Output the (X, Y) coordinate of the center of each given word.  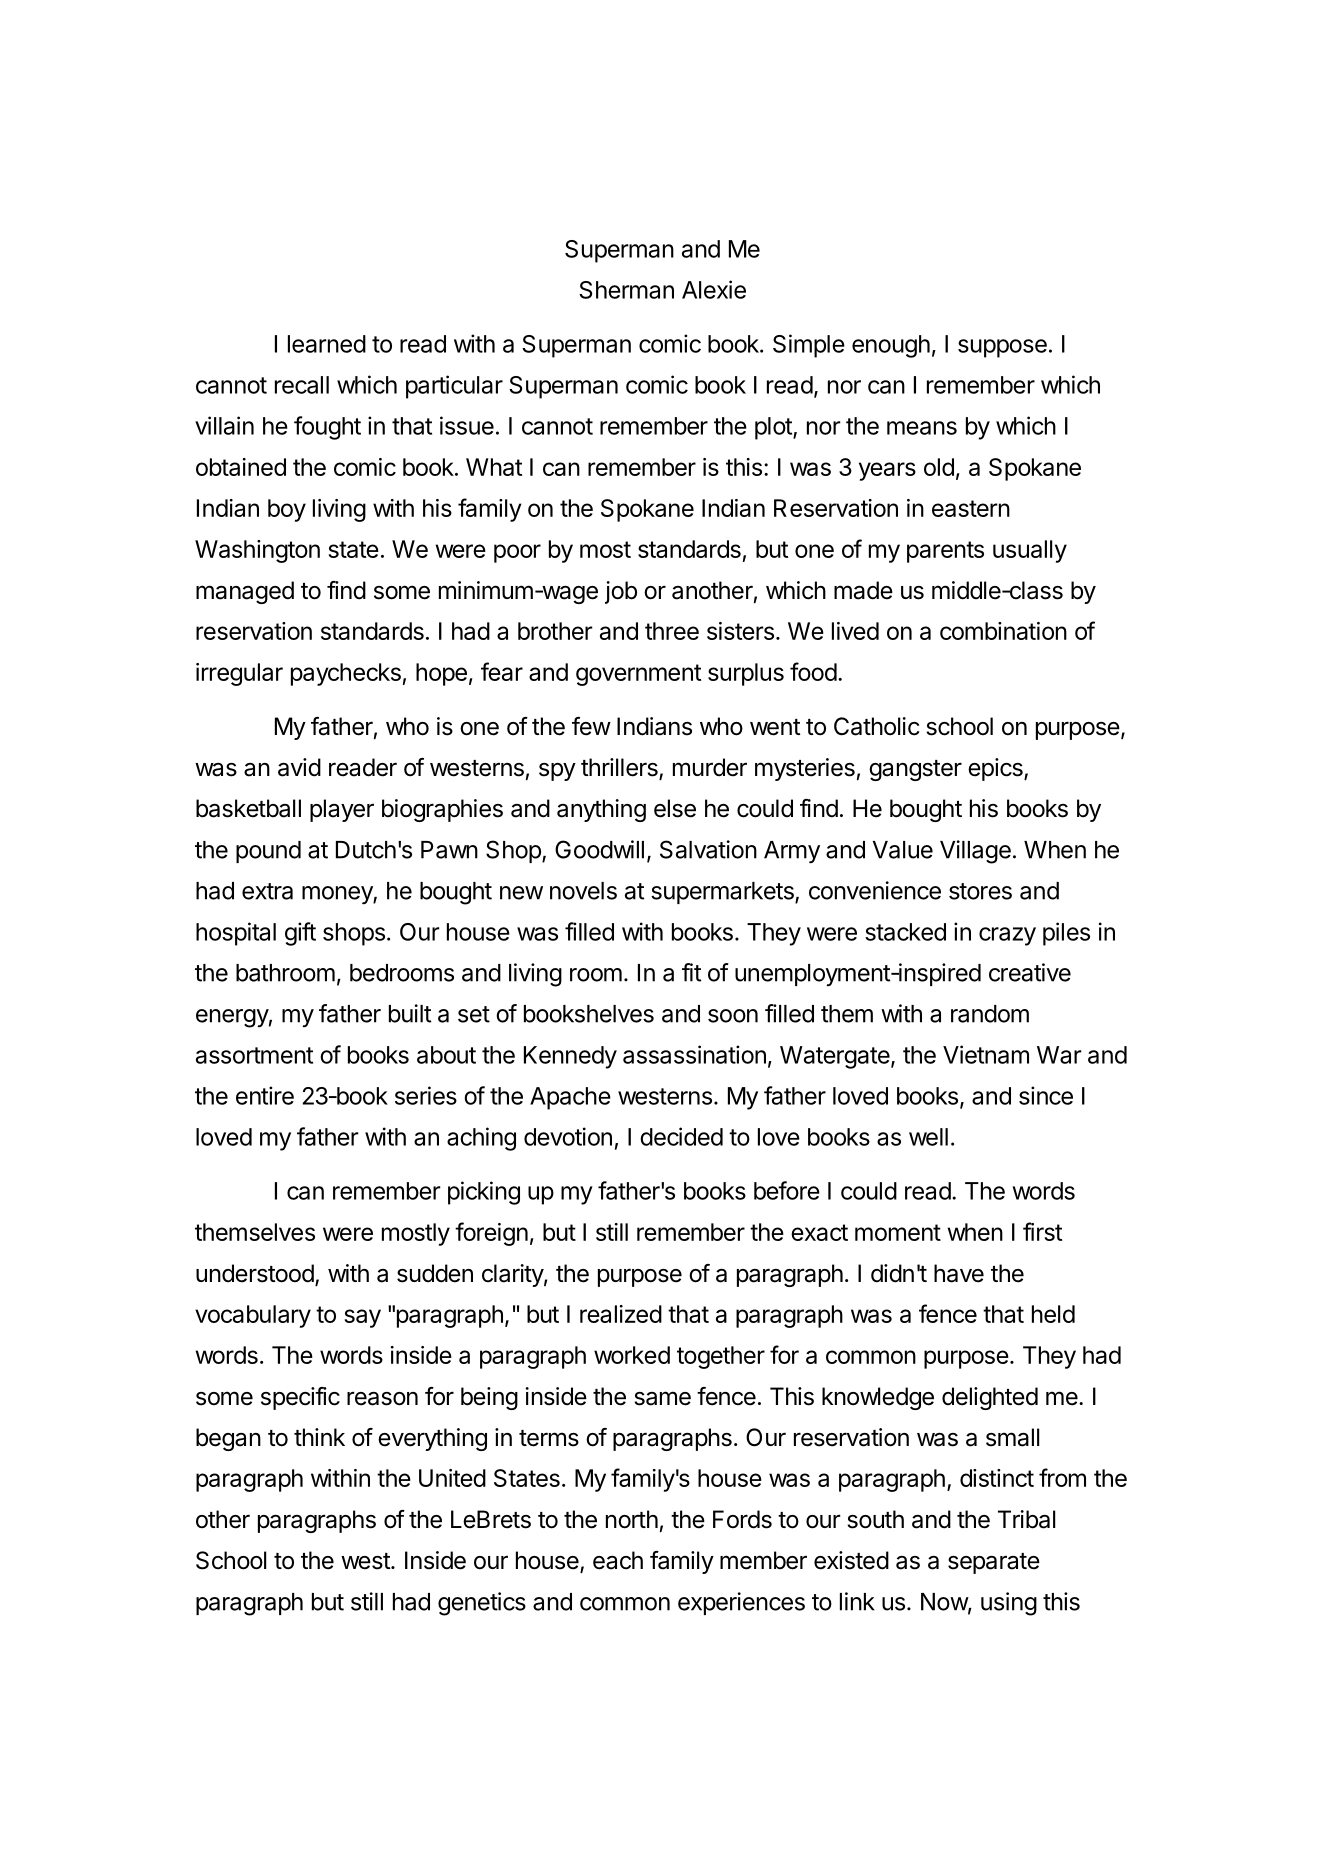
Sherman (626, 290)
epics (996, 769)
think (319, 1437)
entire (265, 1095)
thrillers (620, 768)
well (928, 1137)
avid (299, 767)
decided (681, 1136)
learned (327, 344)
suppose (1002, 348)
